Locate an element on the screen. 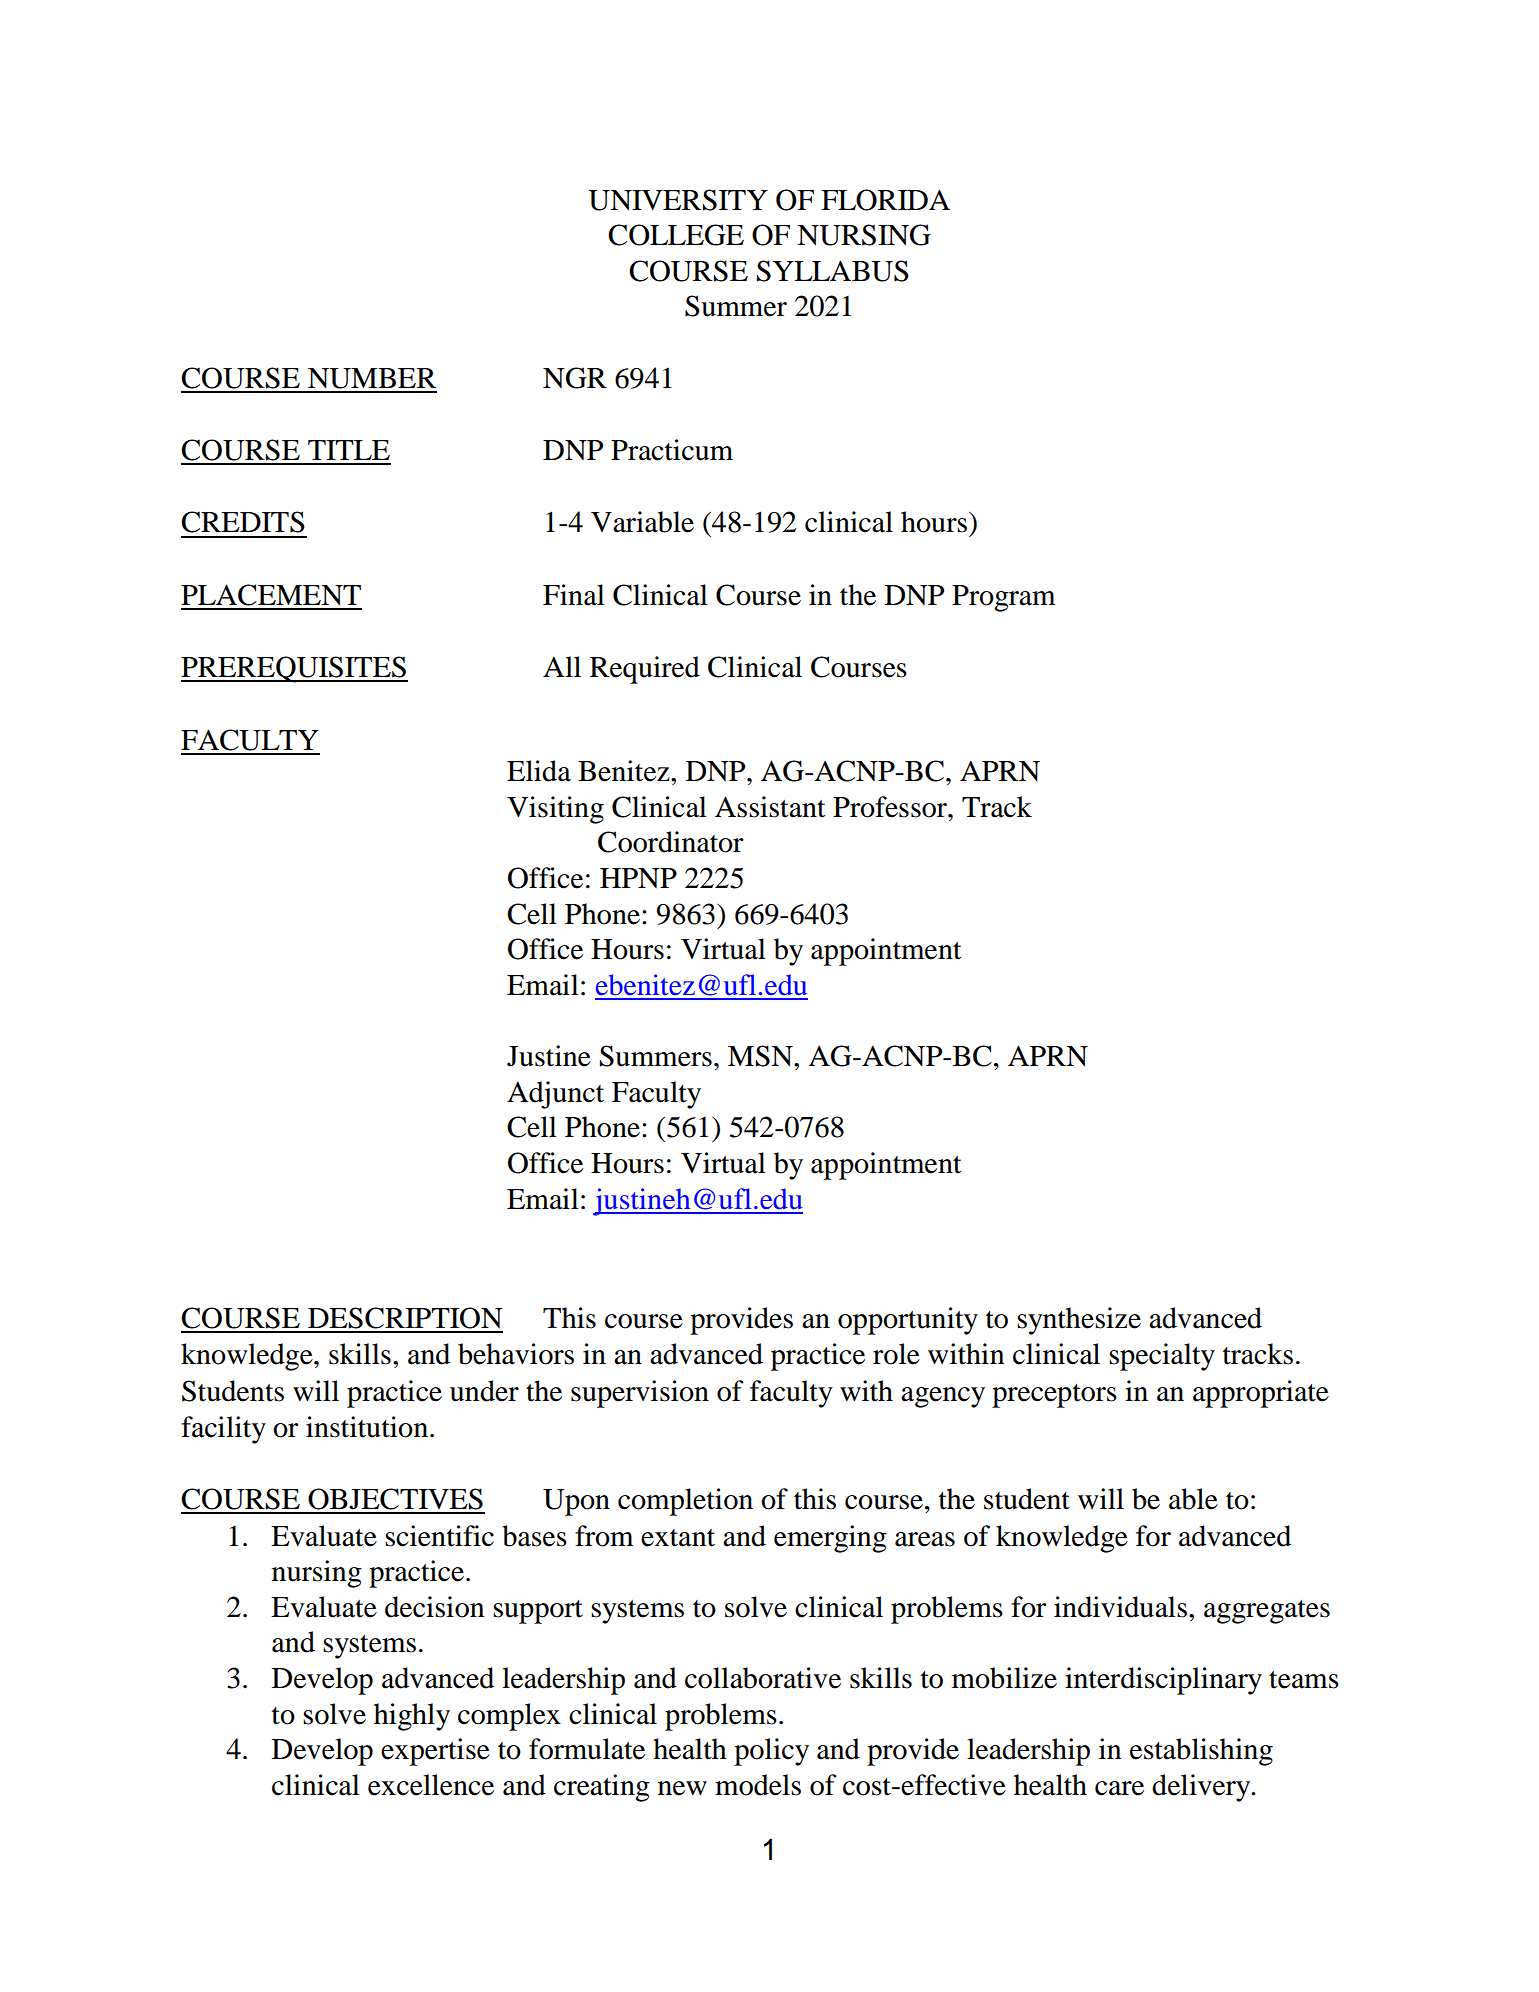 This screenshot has width=1539, height=1992. FLORIDA is located at coordinates (885, 200).
